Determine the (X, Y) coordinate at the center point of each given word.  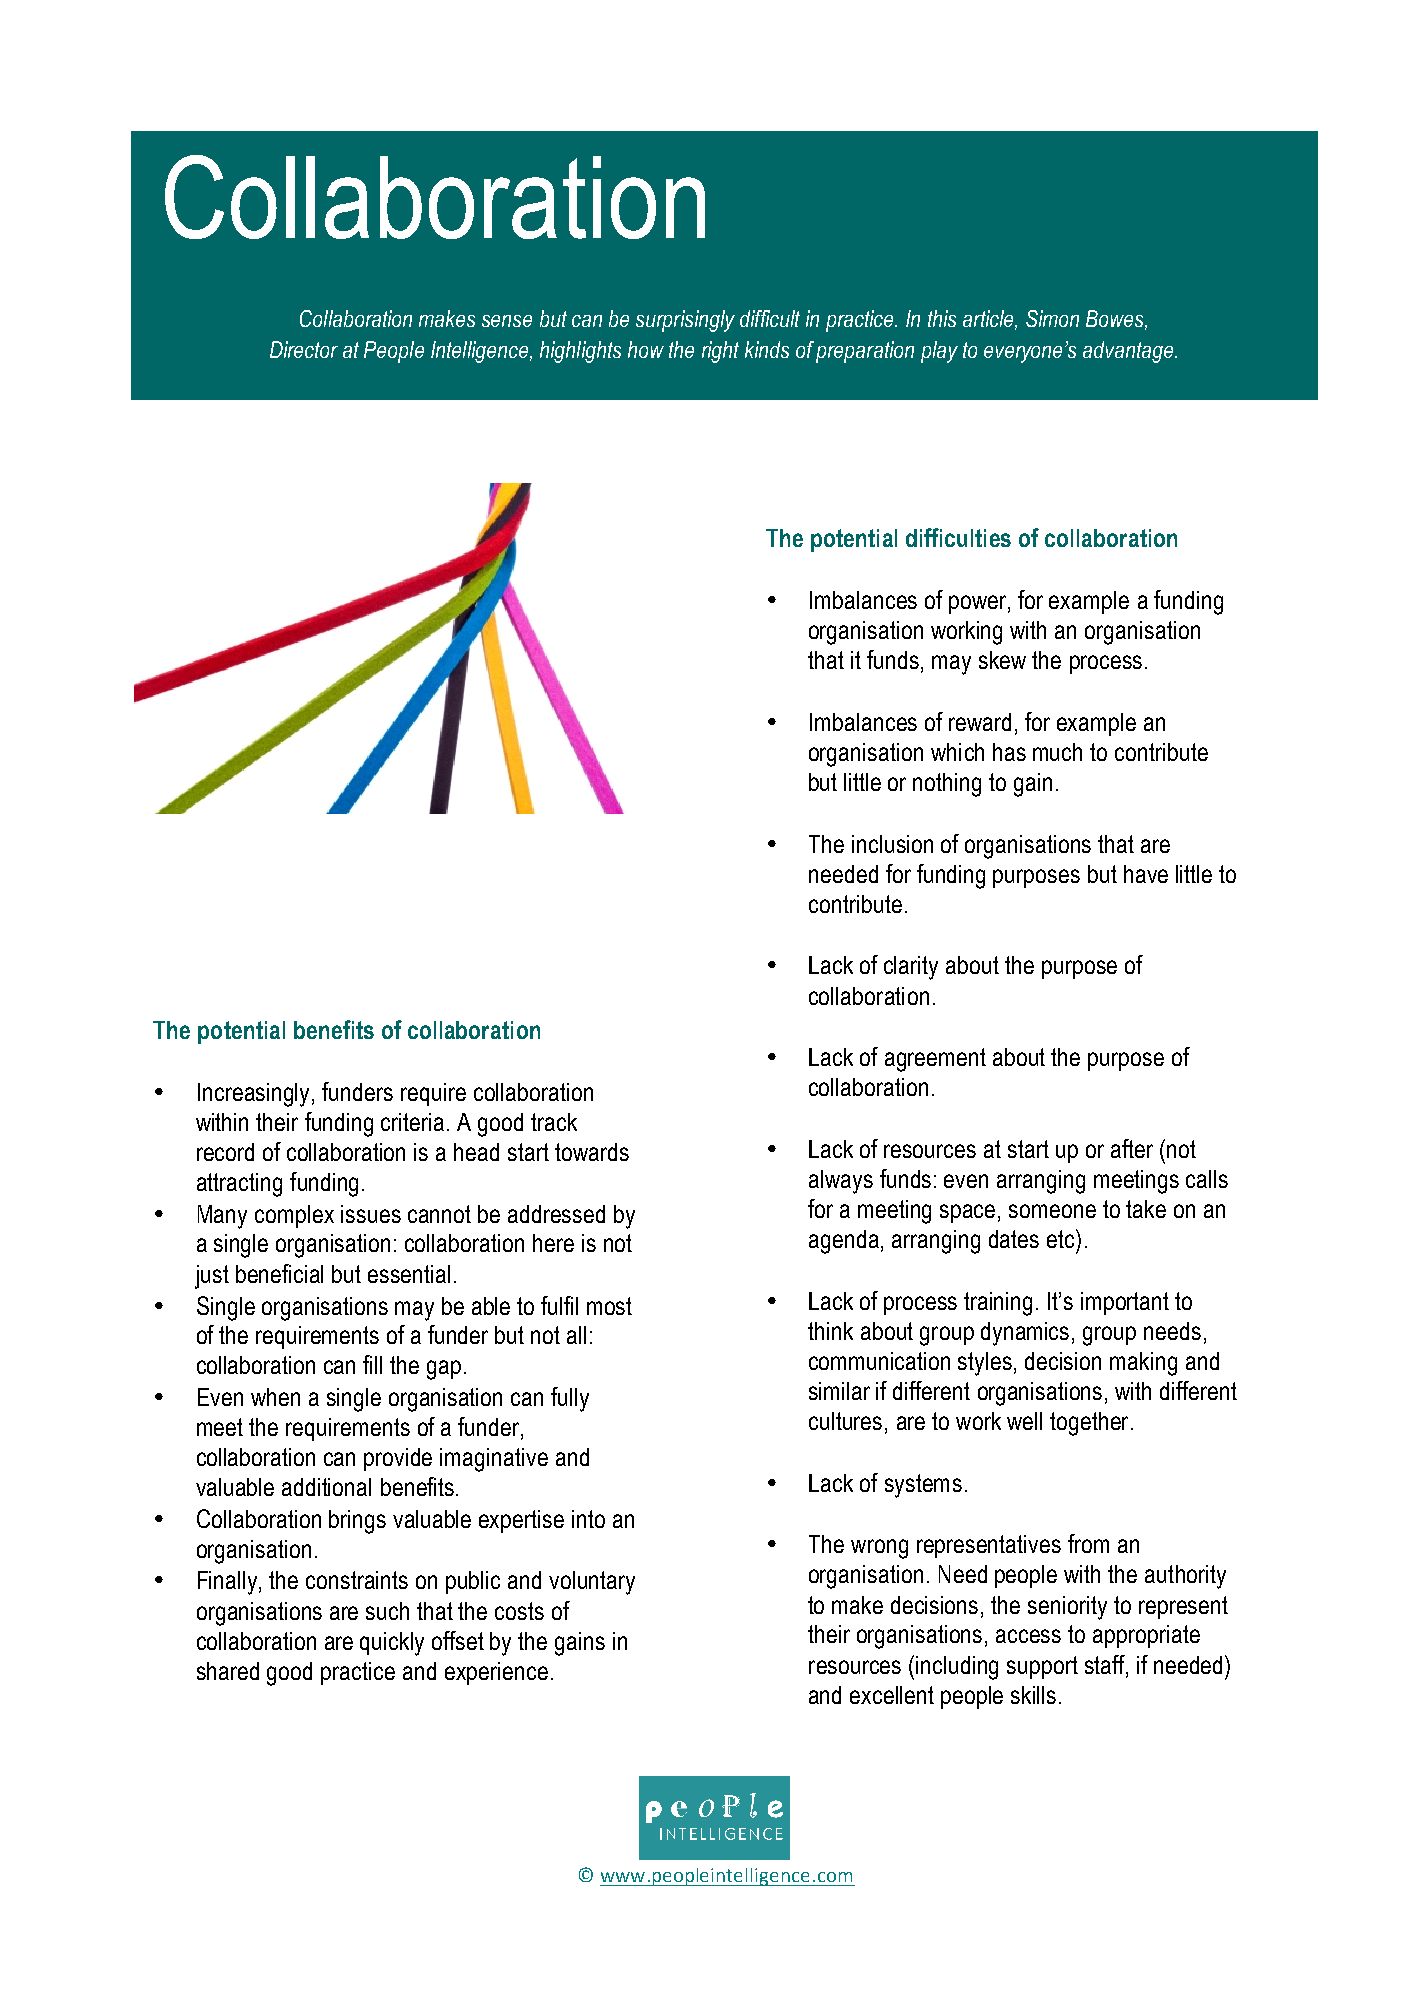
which (957, 752)
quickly (392, 1644)
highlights (580, 352)
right (720, 352)
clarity (911, 968)
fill (372, 1364)
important (1125, 1303)
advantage (1129, 352)
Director (304, 349)
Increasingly (255, 1095)
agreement (935, 1060)
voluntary (592, 1583)
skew (1002, 660)
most (609, 1306)
